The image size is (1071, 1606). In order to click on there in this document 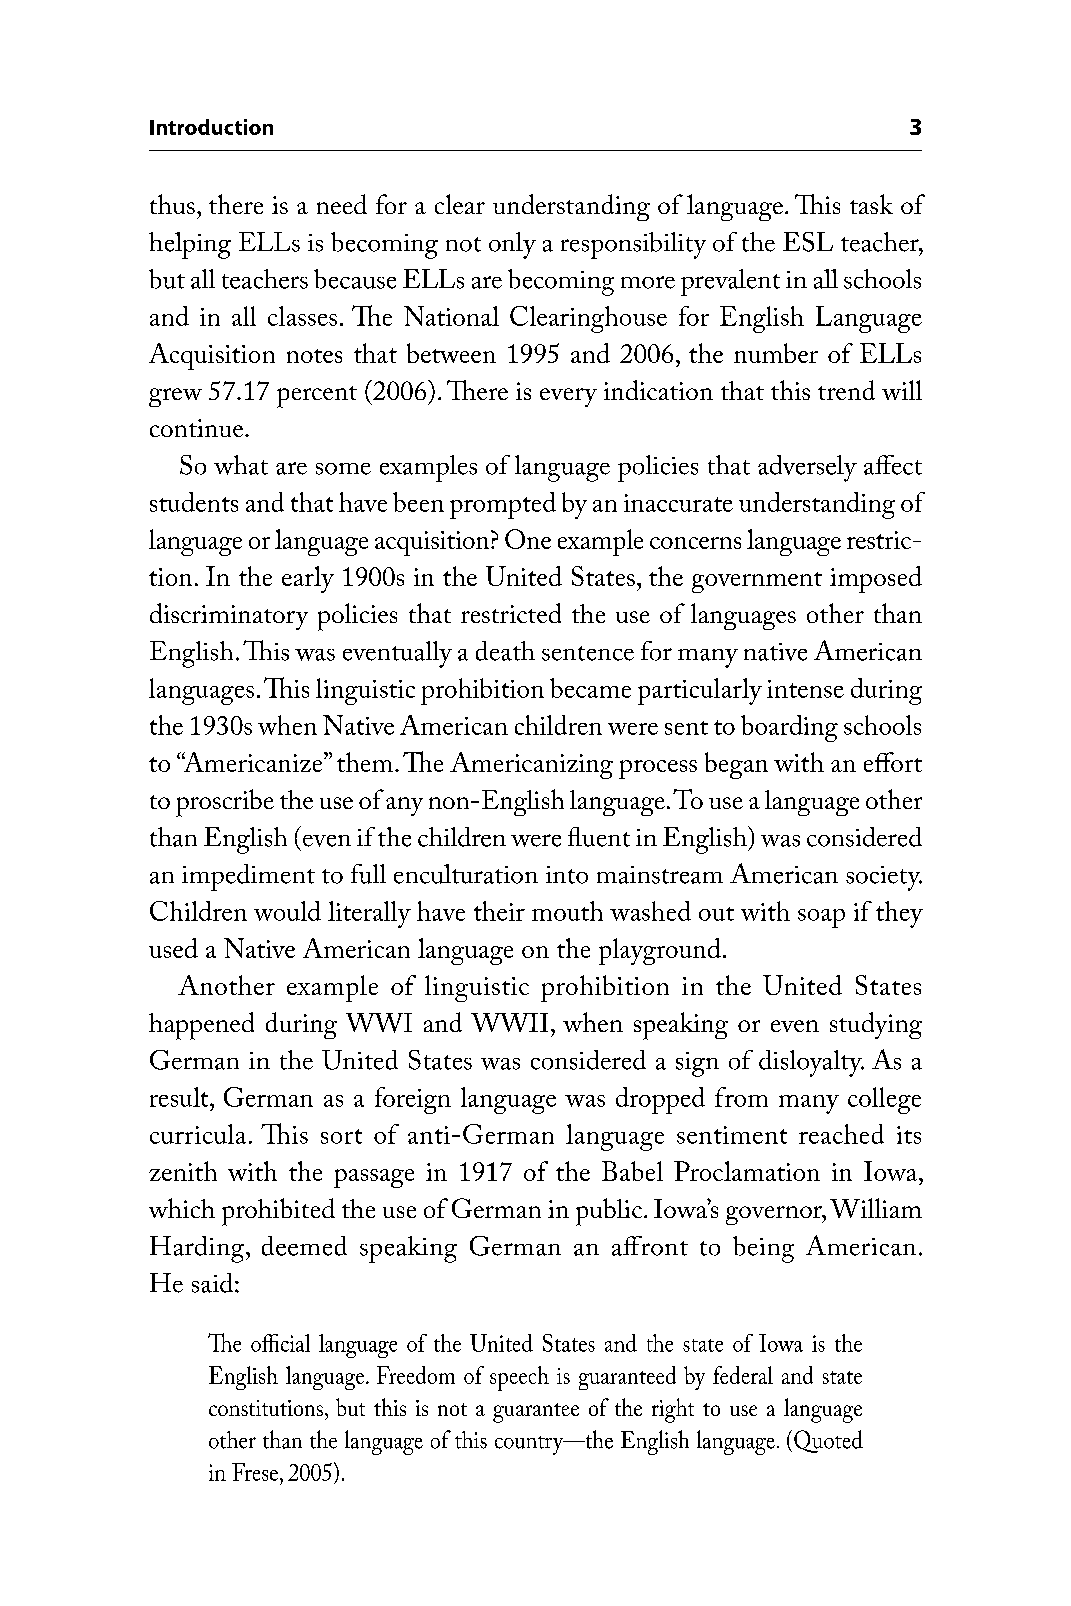, I will do `click(236, 204)`.
